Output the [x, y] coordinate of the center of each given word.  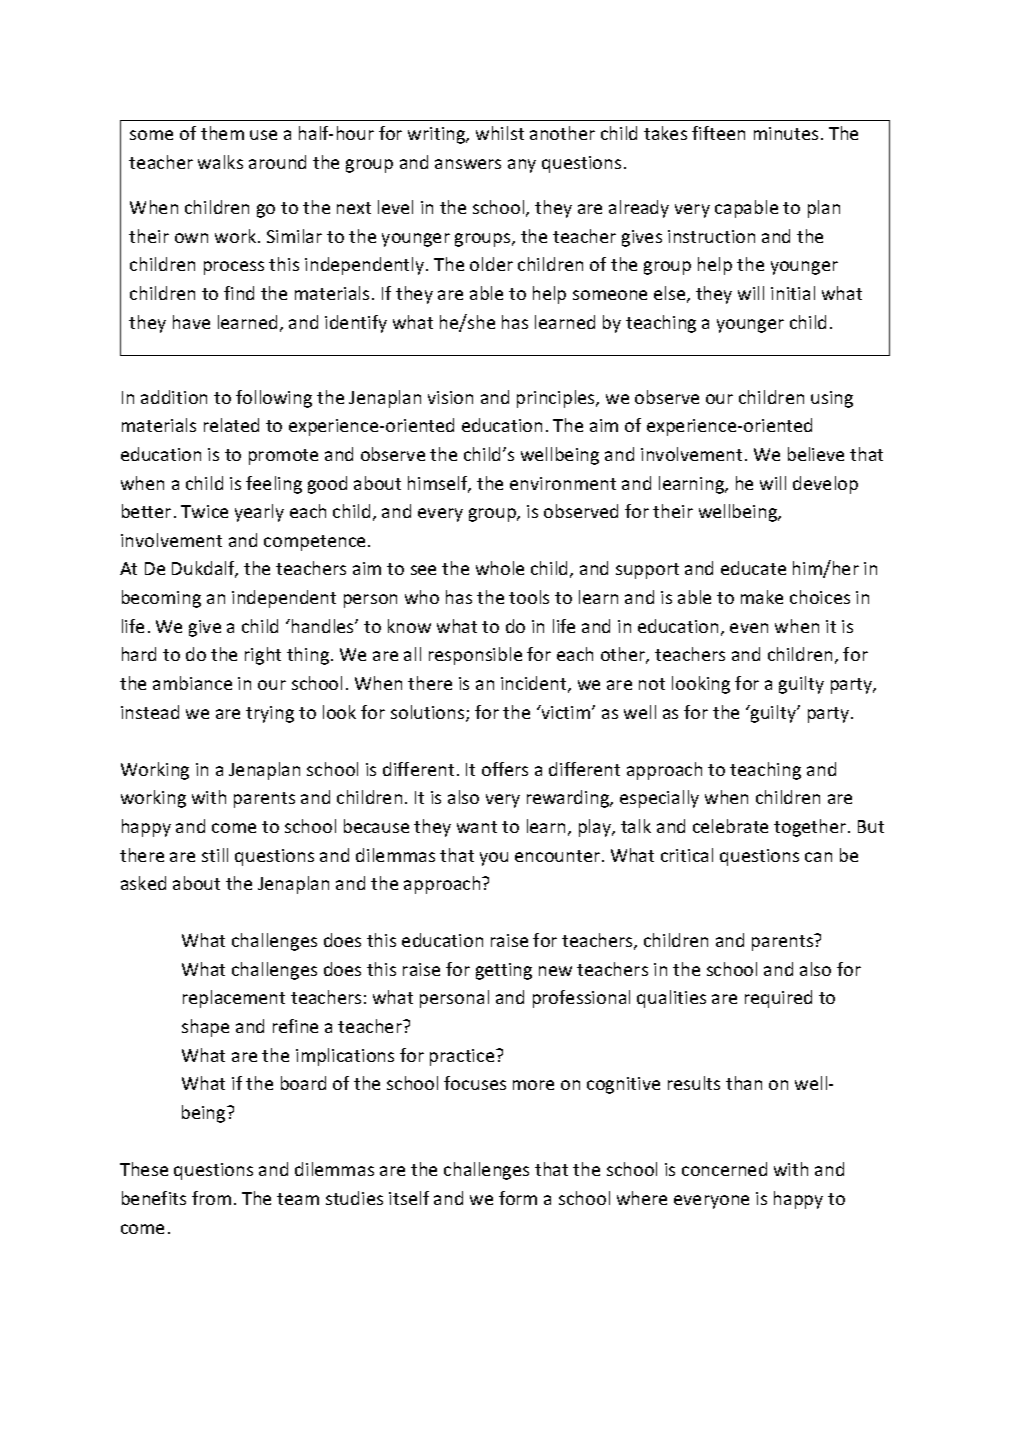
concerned [724, 1169]
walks [220, 162]
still [215, 855]
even [749, 628]
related [231, 425]
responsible [475, 656]
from [211, 1198]
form [518, 1198]
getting [504, 971]
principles [557, 399]
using [832, 399]
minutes [786, 133]
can [818, 857]
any [522, 166]
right [263, 656]
